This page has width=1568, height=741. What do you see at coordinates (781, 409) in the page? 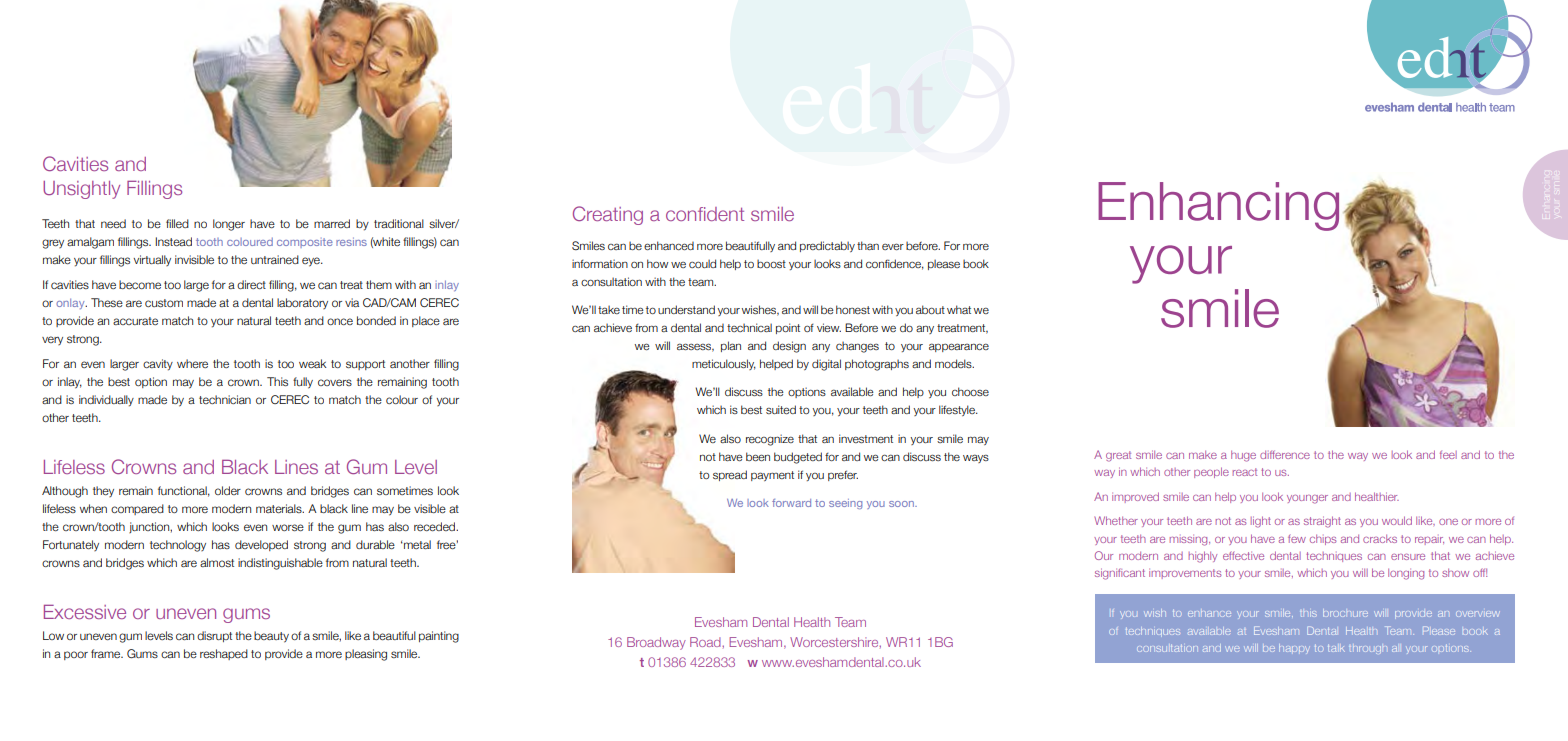
I see `suited` at bounding box center [781, 409].
